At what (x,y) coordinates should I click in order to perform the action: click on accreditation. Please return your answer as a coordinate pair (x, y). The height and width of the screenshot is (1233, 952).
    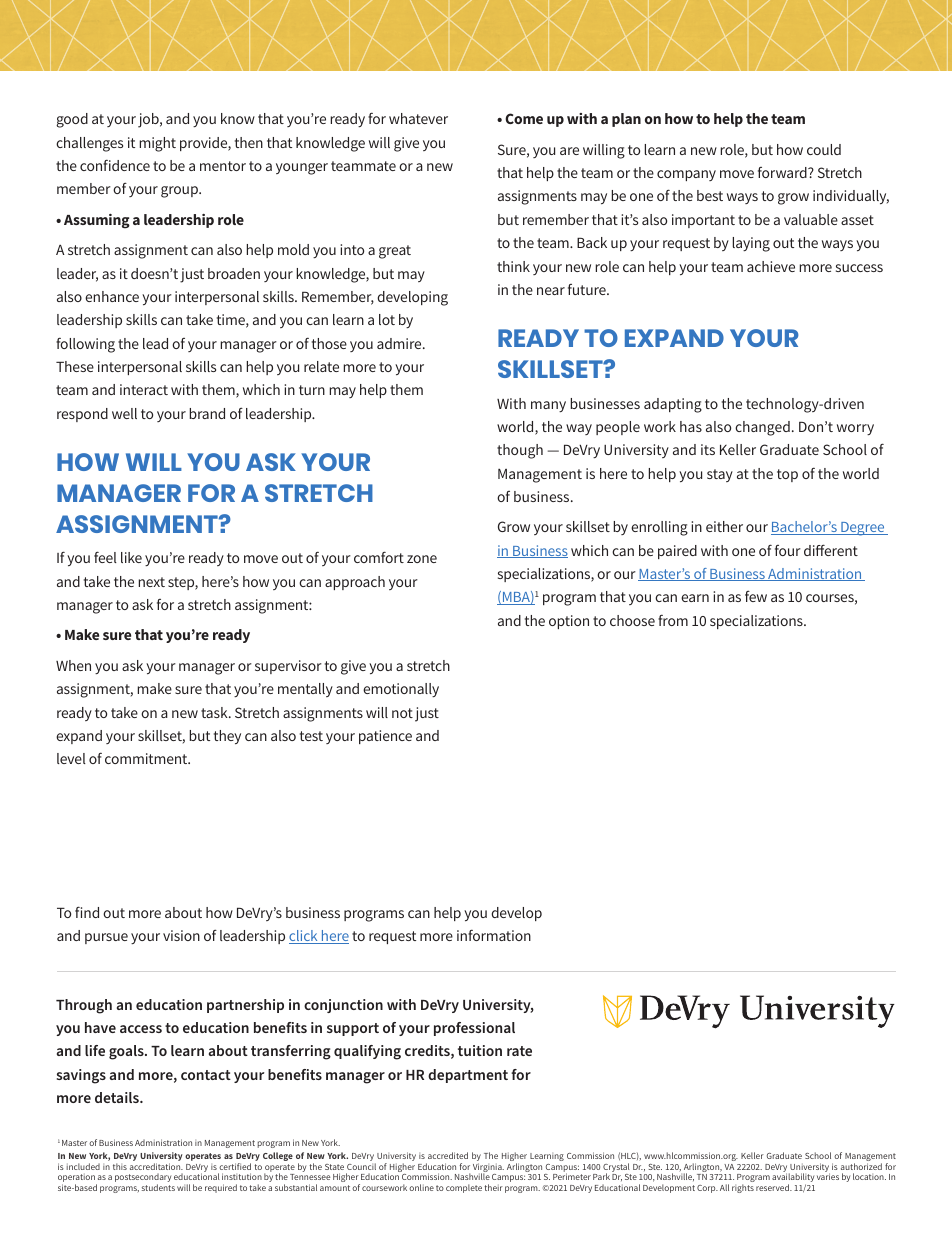
    Looking at the image, I should click on (156, 1166).
